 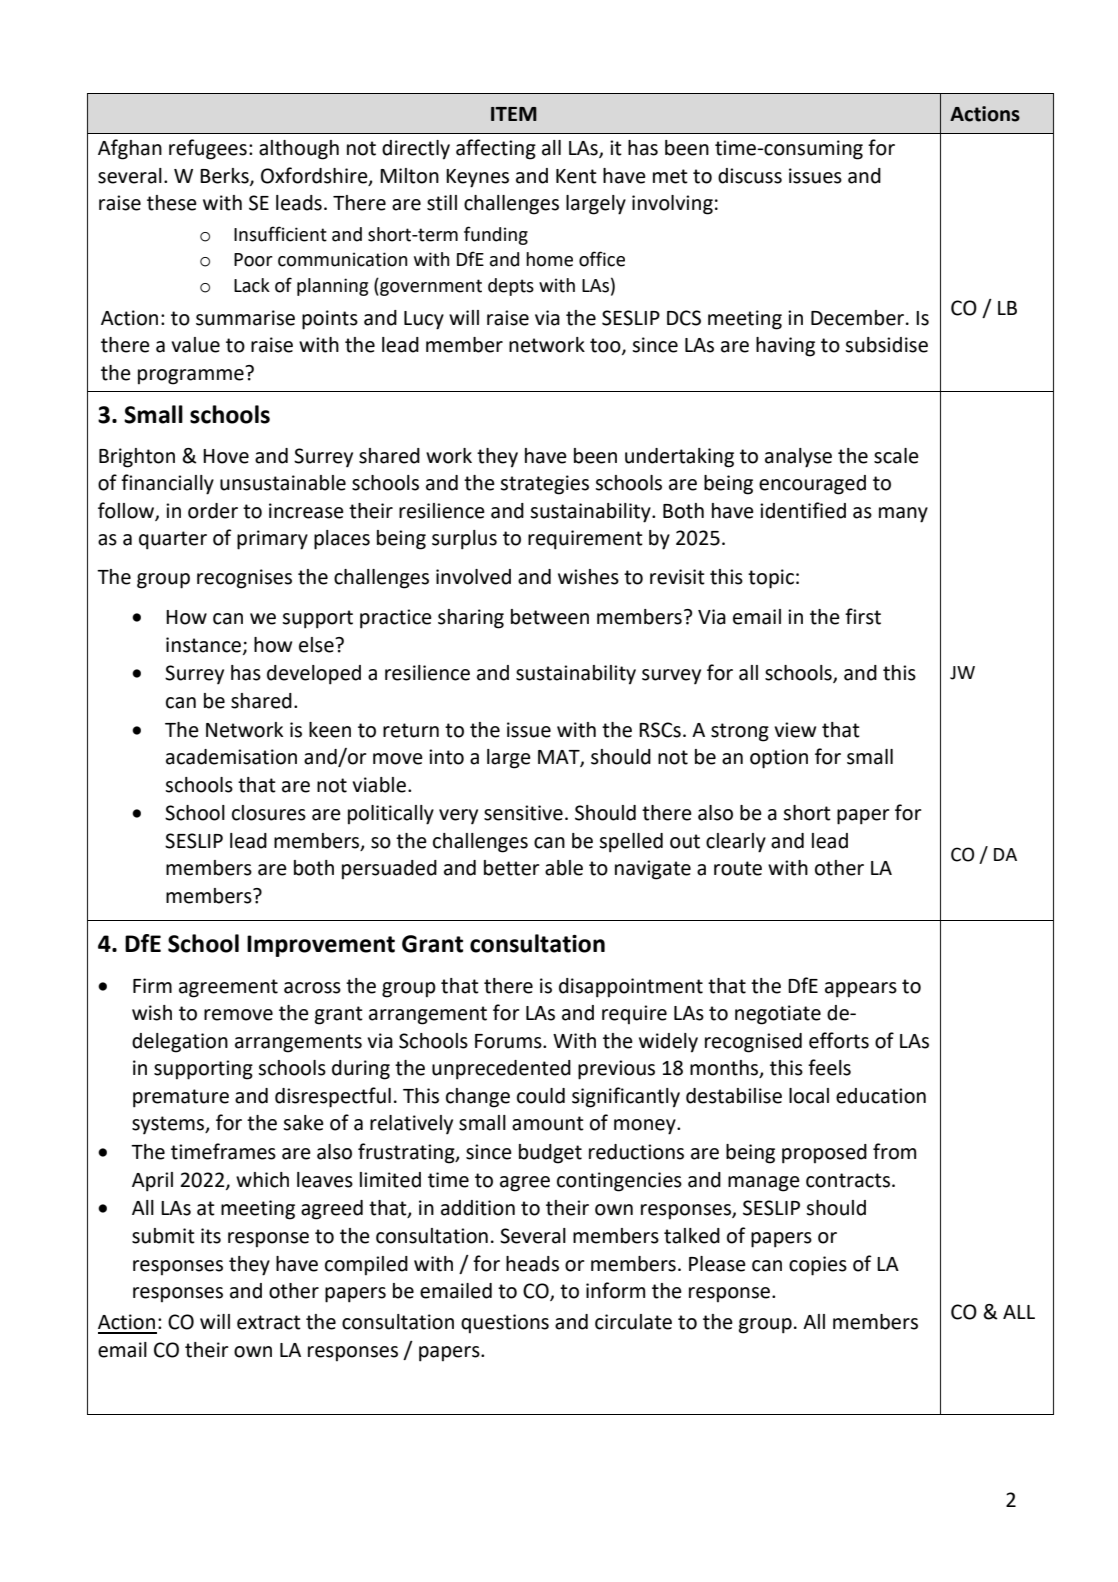 What do you see at coordinates (244, 579) in the document?
I see `recognises` at bounding box center [244, 579].
